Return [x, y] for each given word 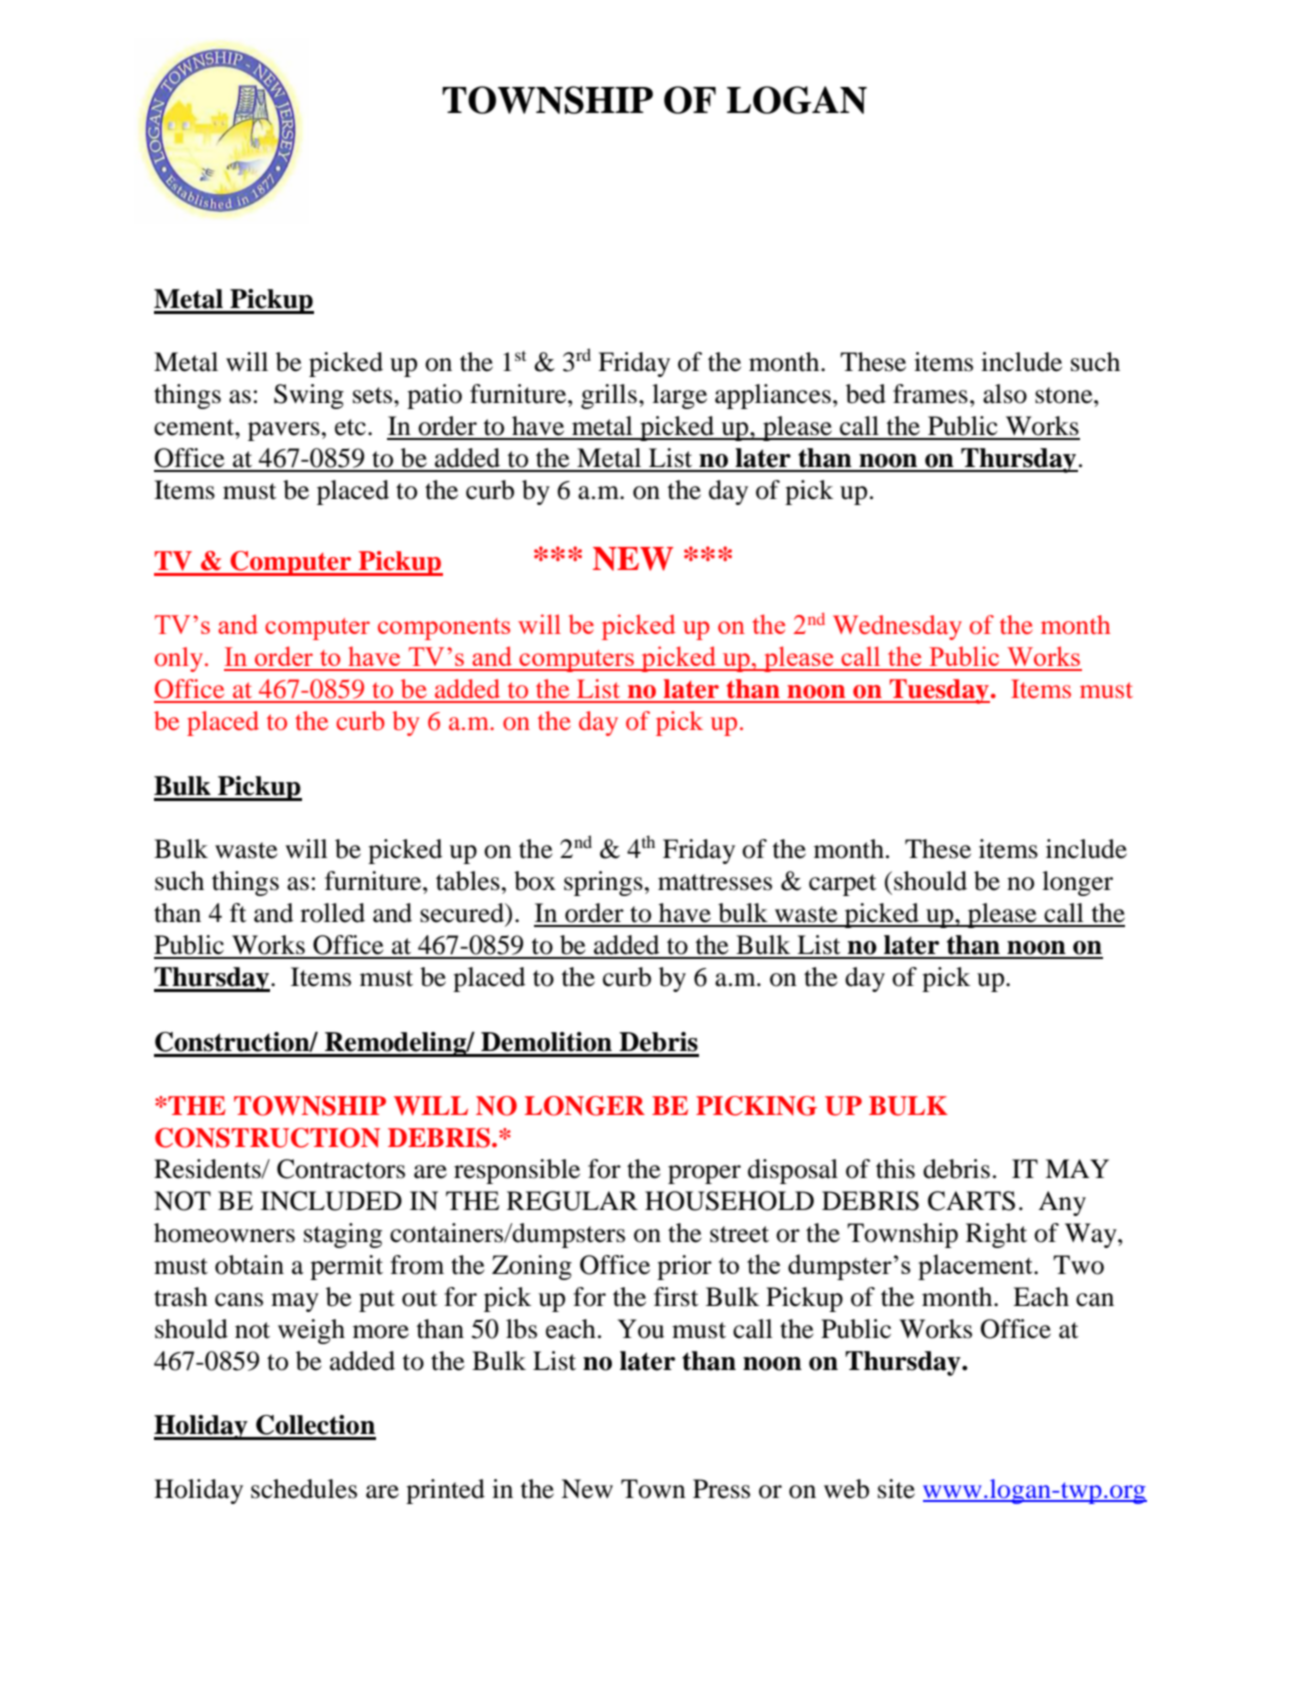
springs [603, 883]
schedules [304, 1489]
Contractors [341, 1169]
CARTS [971, 1201]
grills [609, 396]
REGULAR [572, 1201]
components [444, 629]
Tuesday [939, 691]
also [1005, 394]
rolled [332, 913]
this [895, 1169]
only [180, 659]
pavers [284, 431]
